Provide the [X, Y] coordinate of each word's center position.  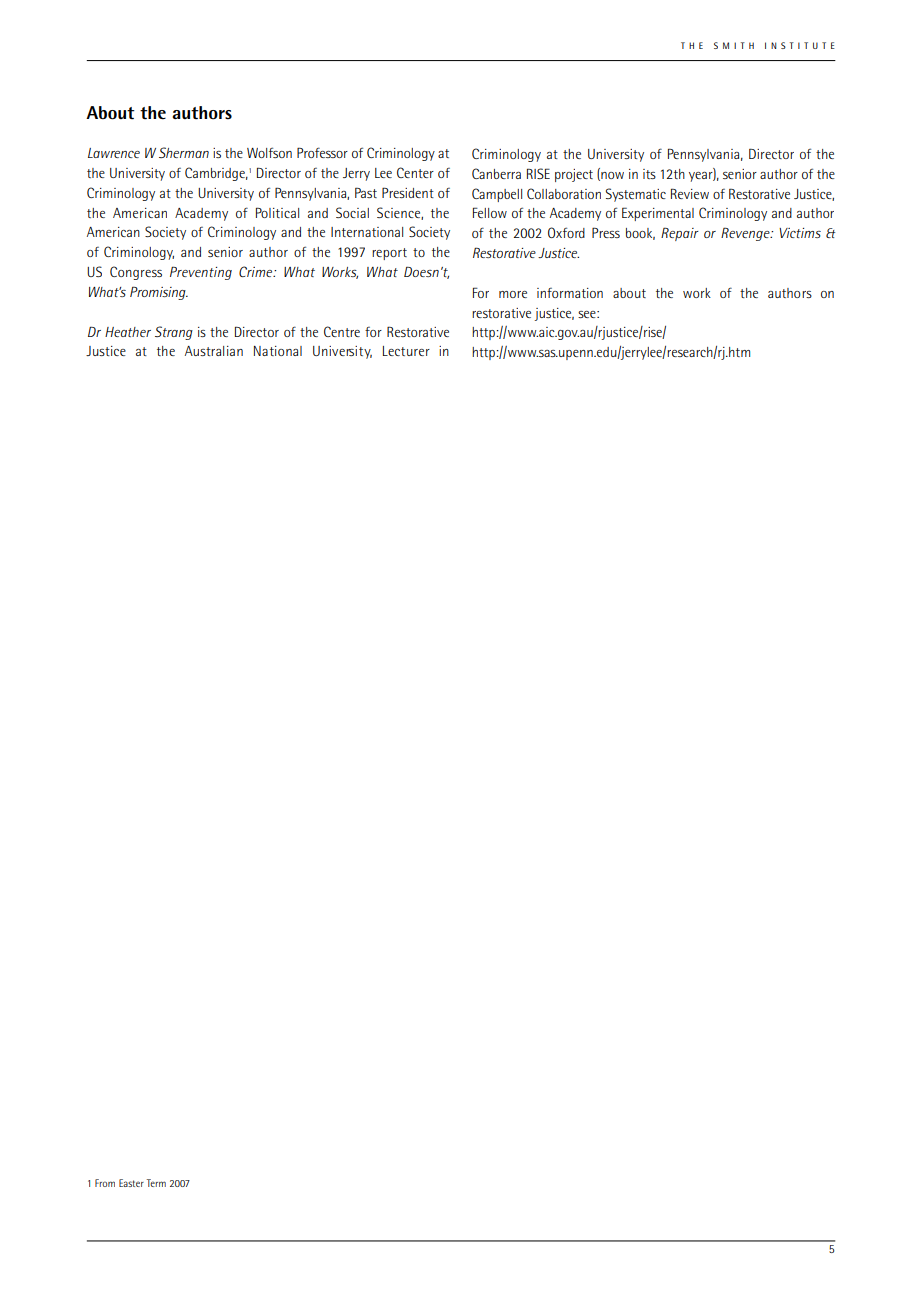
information [570, 293]
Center [415, 172]
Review [690, 193]
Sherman [184, 152]
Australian [214, 351]
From [105, 1183]
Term [156, 1183]
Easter [131, 1183]
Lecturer [406, 351]
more [513, 294]
